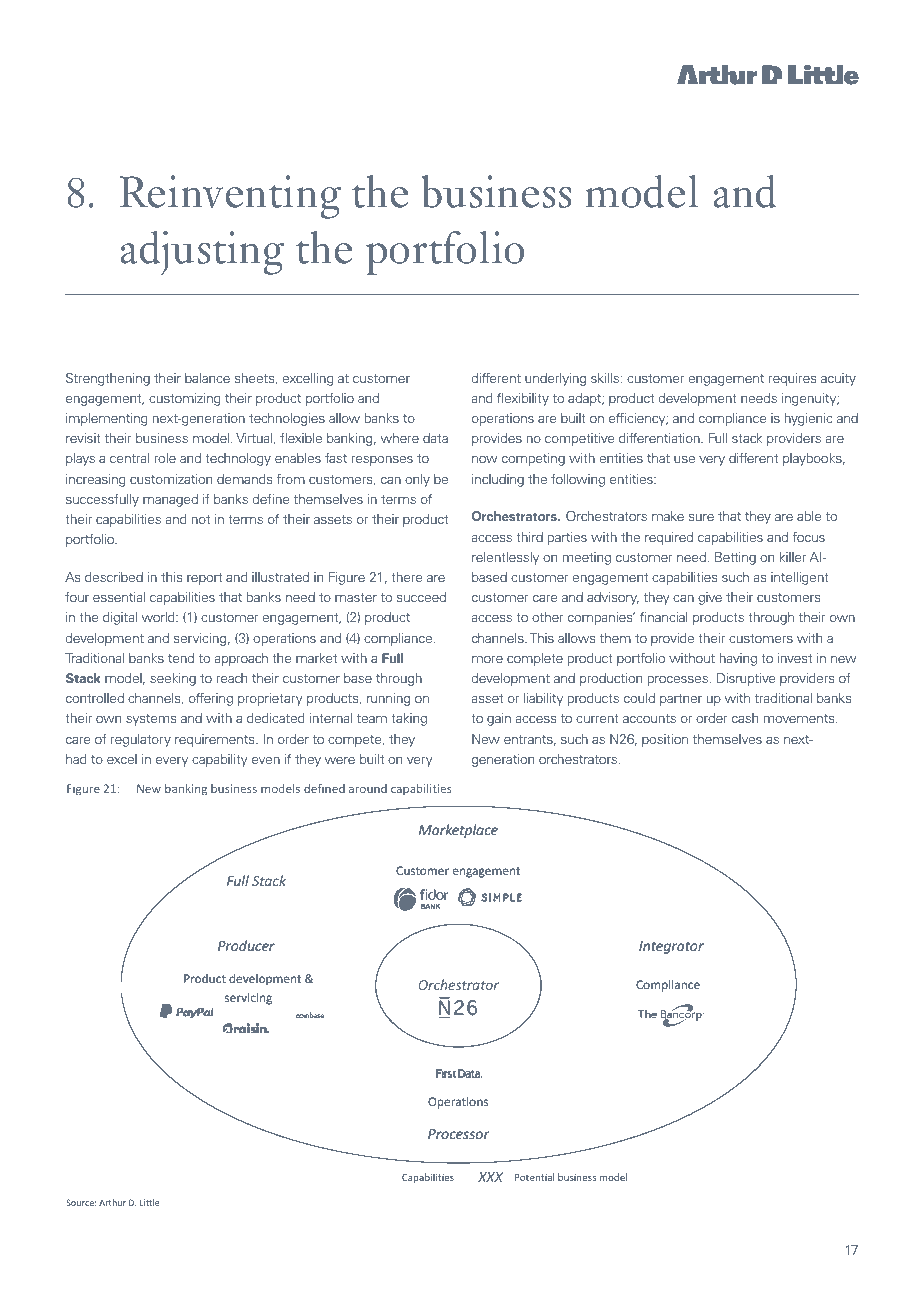 Image resolution: width=924 pixels, height=1308 pixels. Describe the element at coordinates (230, 197) in the screenshot. I see `Reinventing` at that location.
